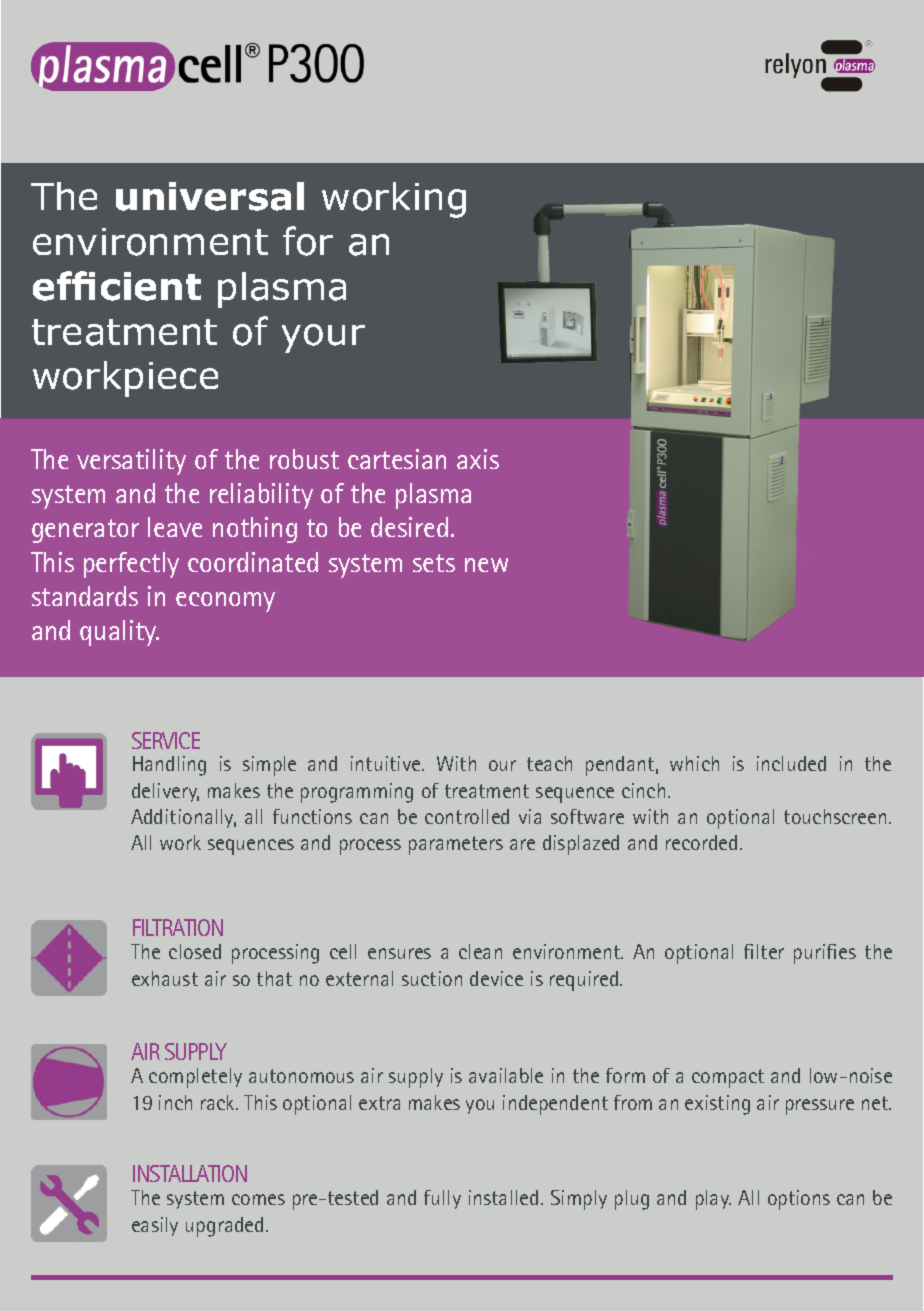  Describe the element at coordinates (456, 845) in the screenshot. I see `parameters` at that location.
